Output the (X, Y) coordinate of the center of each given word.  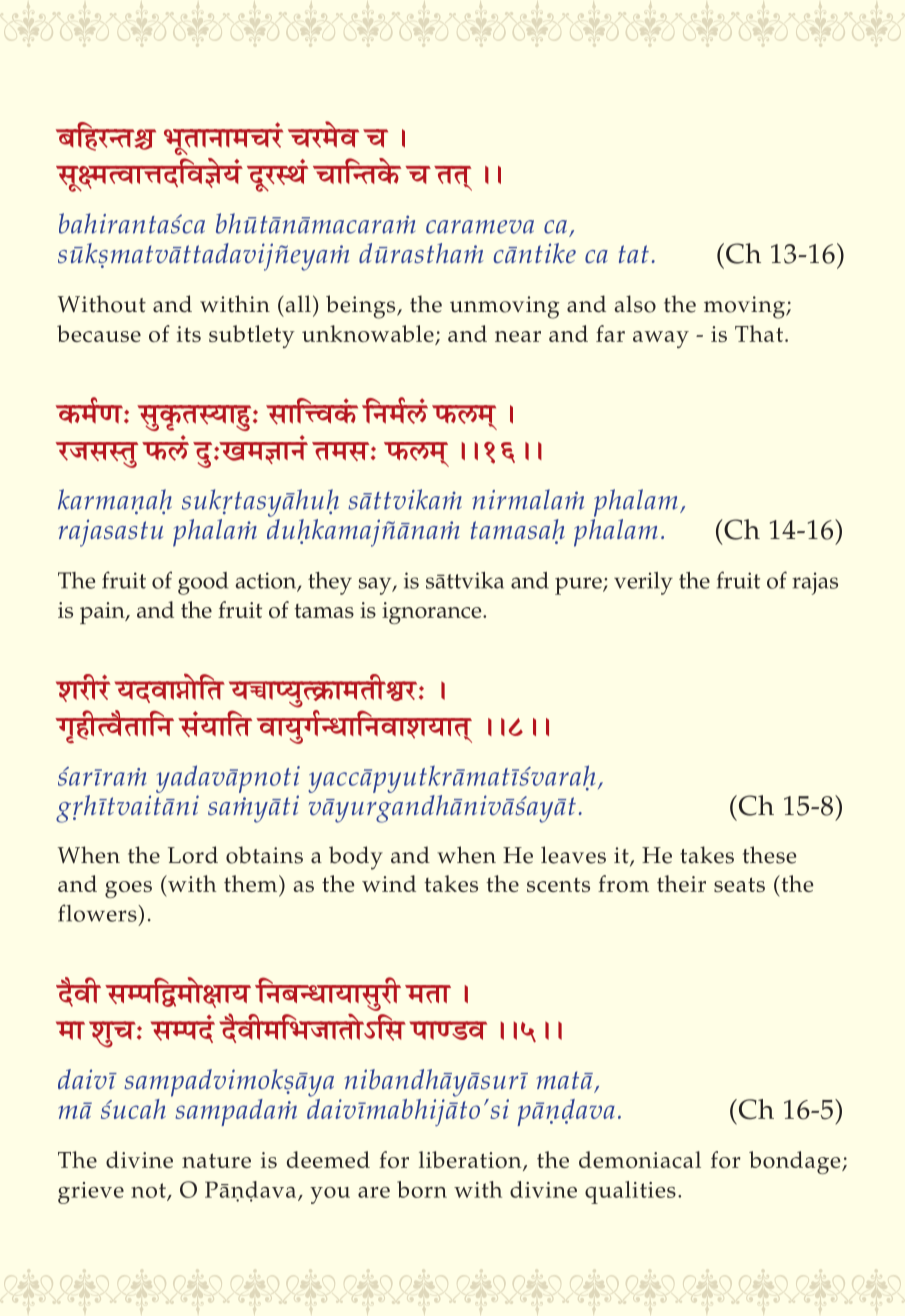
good (203, 583)
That (759, 333)
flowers (98, 913)
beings (362, 307)
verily (643, 583)
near (518, 336)
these (769, 855)
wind (389, 883)
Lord (193, 855)
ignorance (433, 613)
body (356, 858)
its (189, 334)
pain (103, 613)
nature (216, 1160)
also (635, 304)
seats (739, 885)
